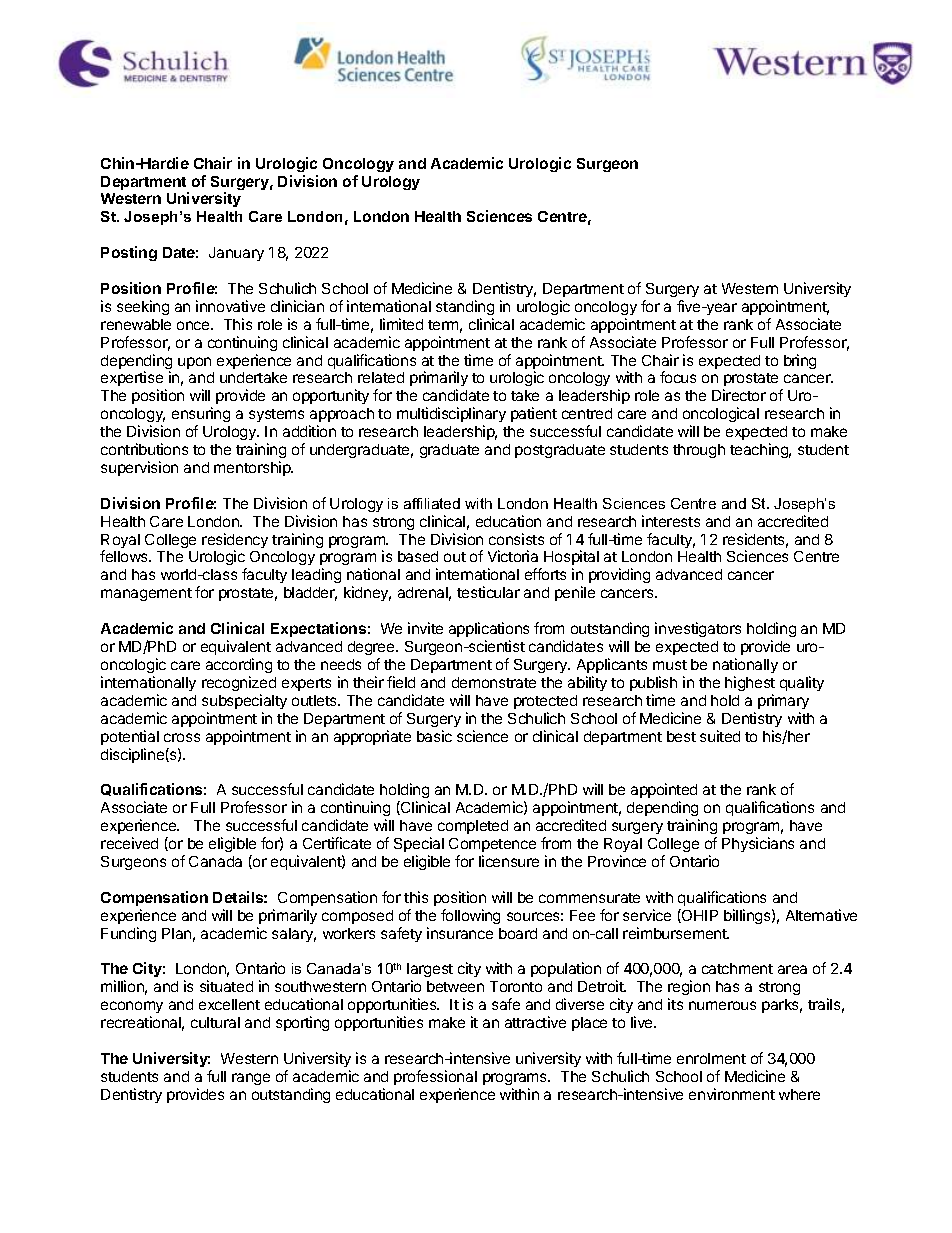 This screenshot has width=952, height=1233. Describe the element at coordinates (236, 254) in the screenshot. I see `January` at that location.
